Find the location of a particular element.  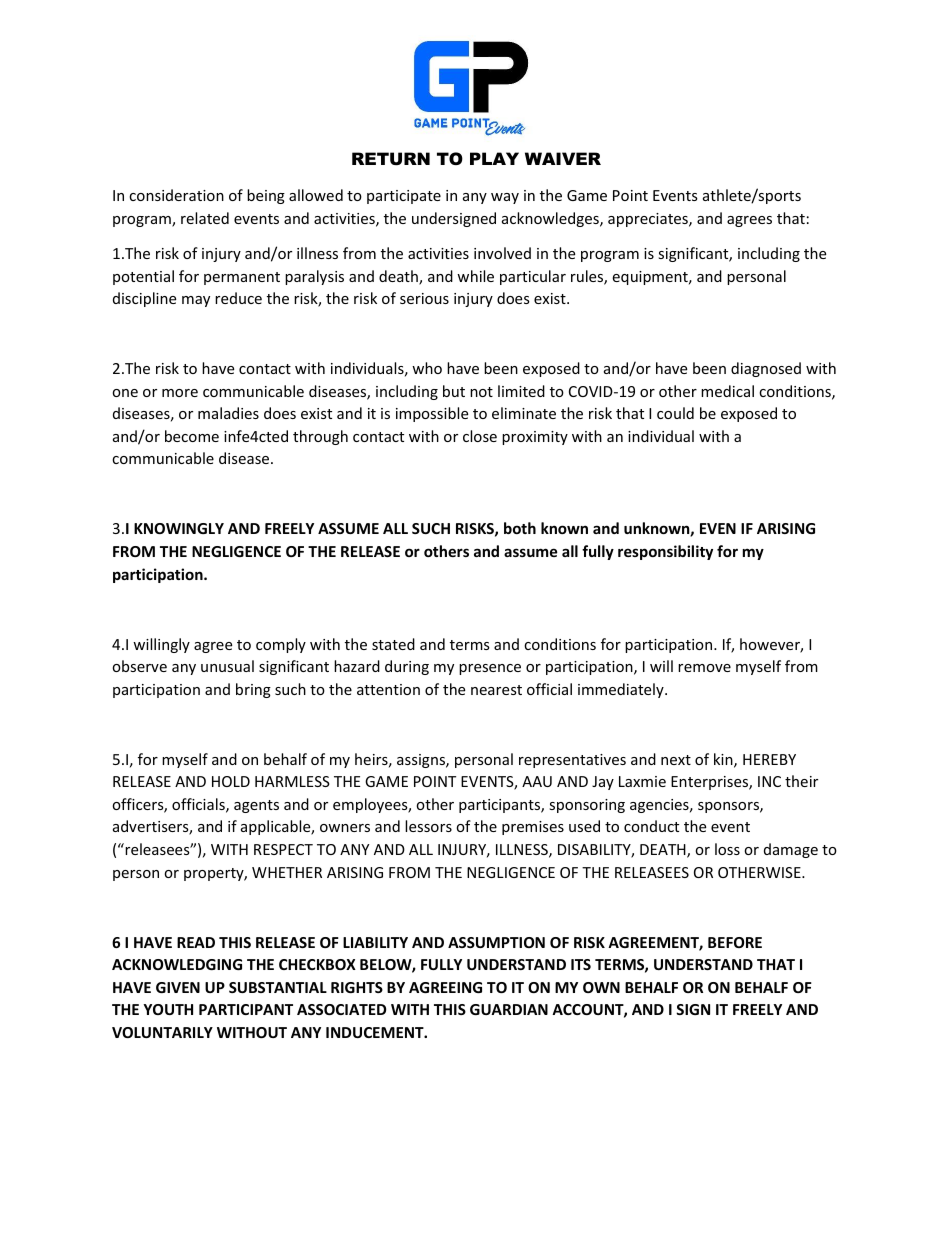

BEFORE is located at coordinates (735, 942).
